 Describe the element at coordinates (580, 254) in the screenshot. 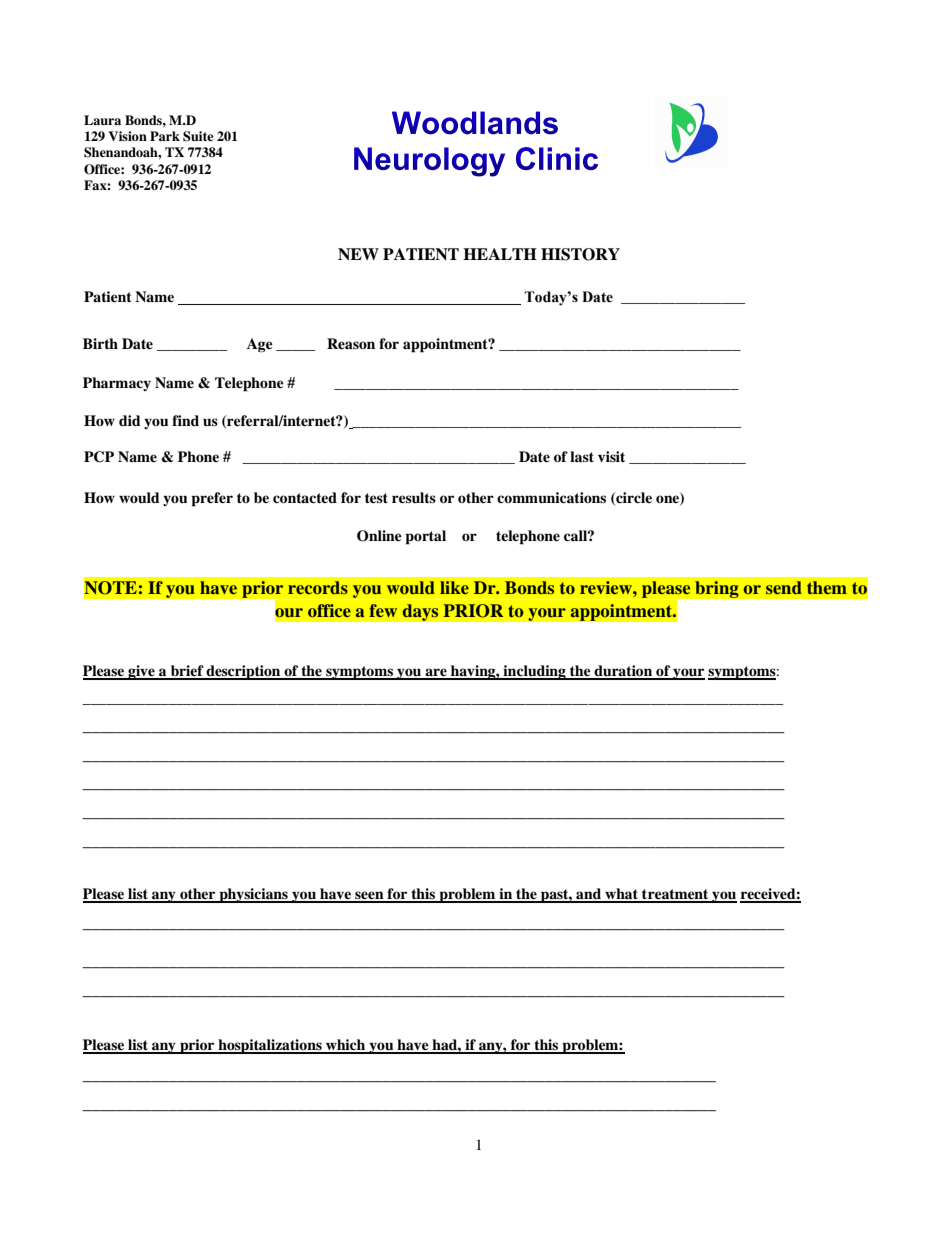

I see `HISTORY` at that location.
